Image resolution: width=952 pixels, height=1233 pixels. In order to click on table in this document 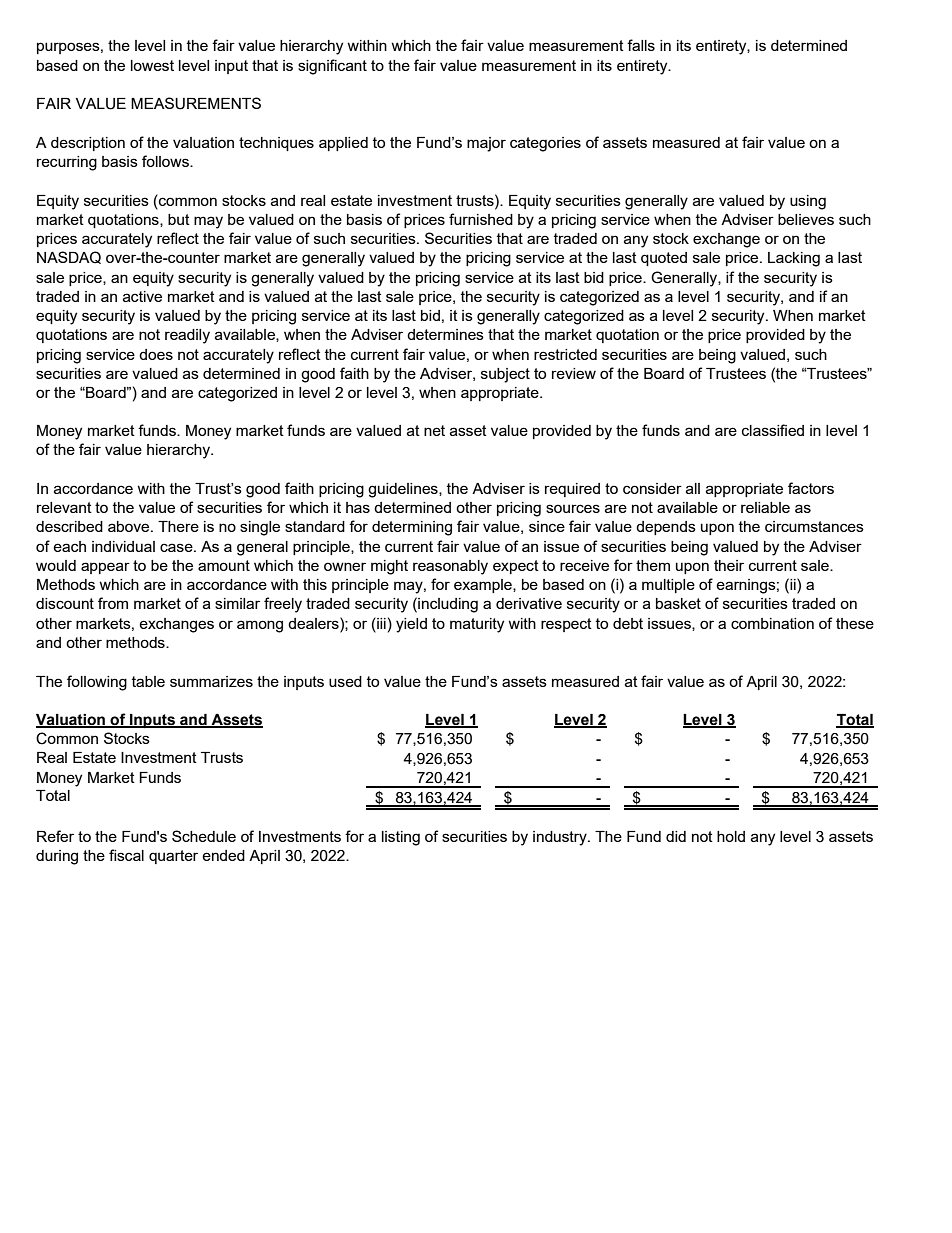, I will do `click(148, 681)`.
